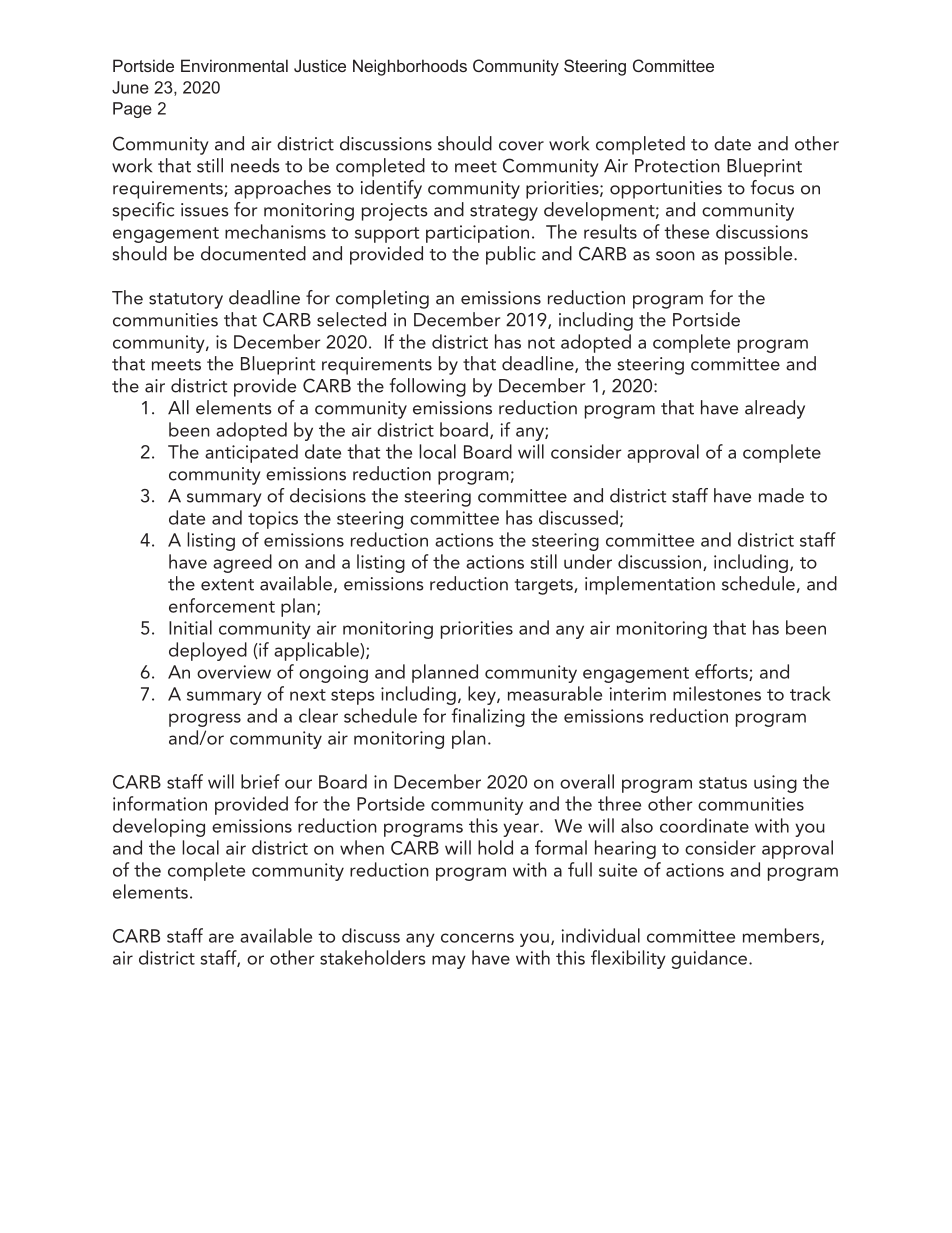 This document has height=1233, width=952. Describe the element at coordinates (677, 166) in the document. I see `Protection` at that location.
